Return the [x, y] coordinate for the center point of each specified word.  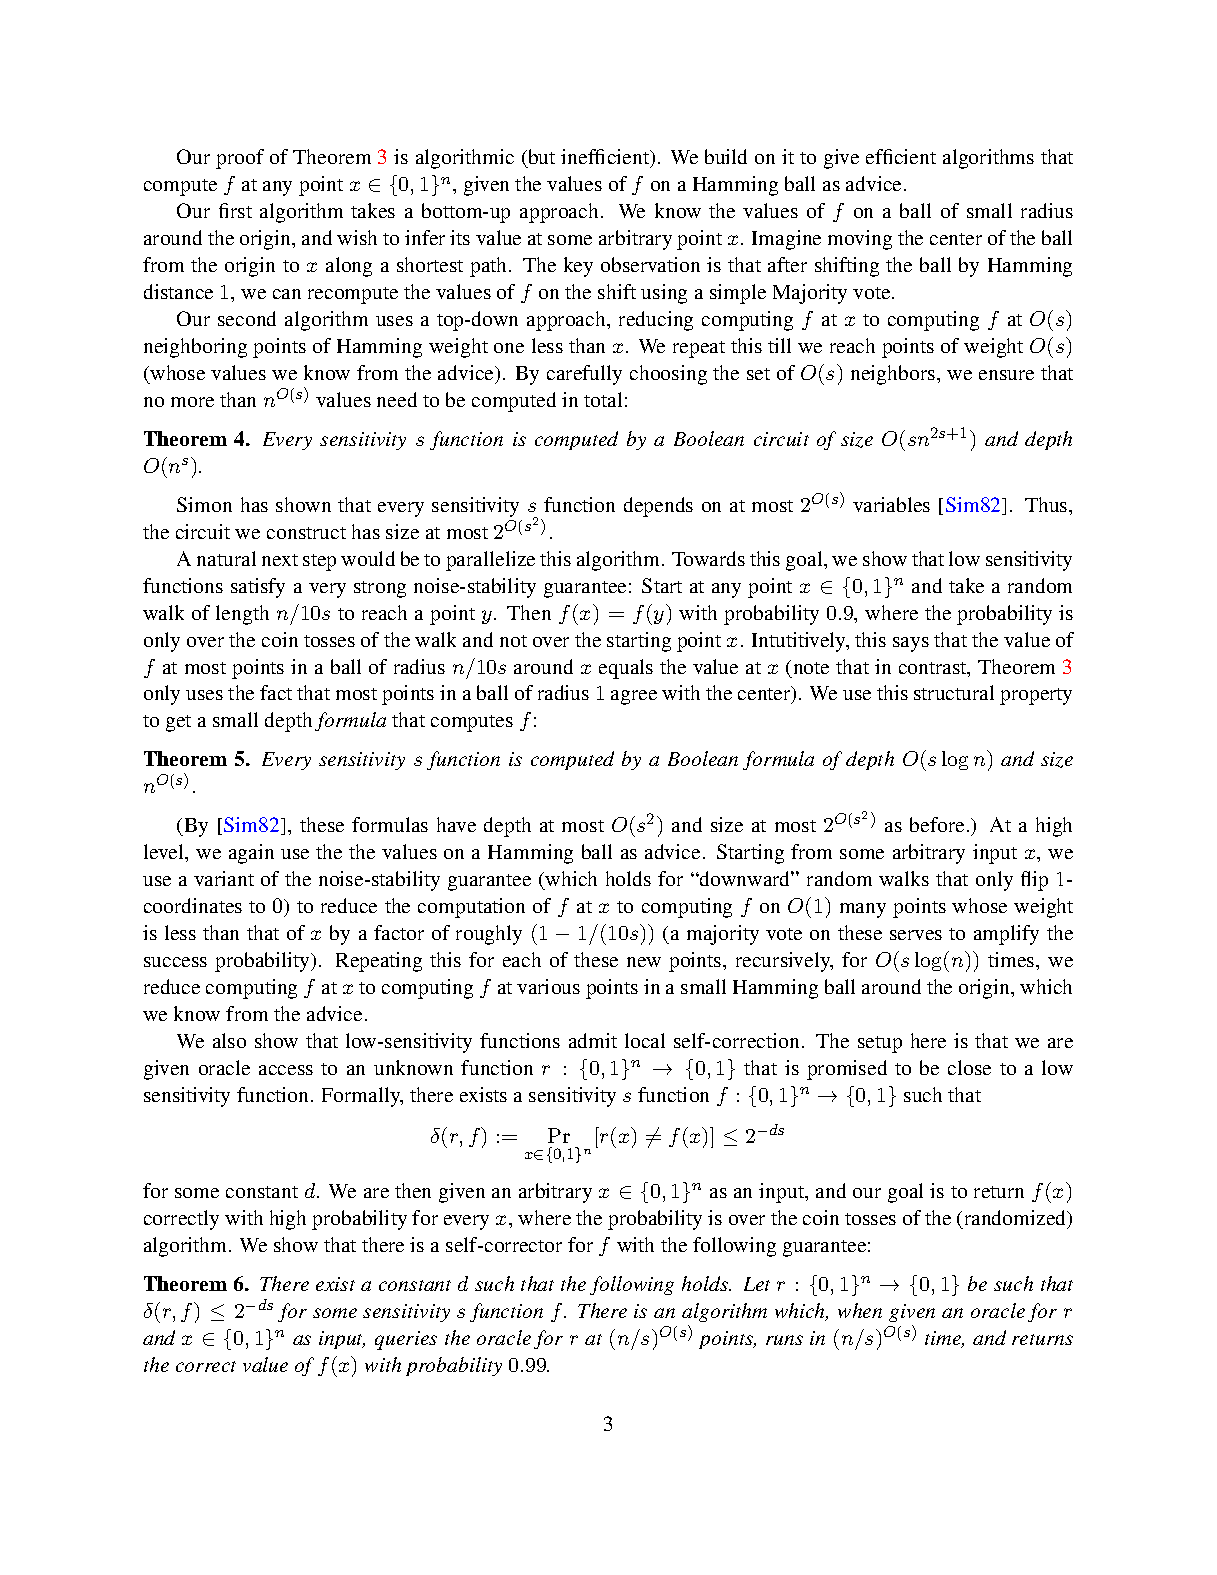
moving [860, 240]
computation [471, 908]
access [286, 1070]
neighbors [894, 375]
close [969, 1067]
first [235, 210]
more [192, 402]
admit [593, 1040]
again [251, 854]
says [911, 644]
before [937, 824]
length [242, 615]
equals [626, 669]
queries [406, 1340]
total [603, 399]
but [540, 158]
